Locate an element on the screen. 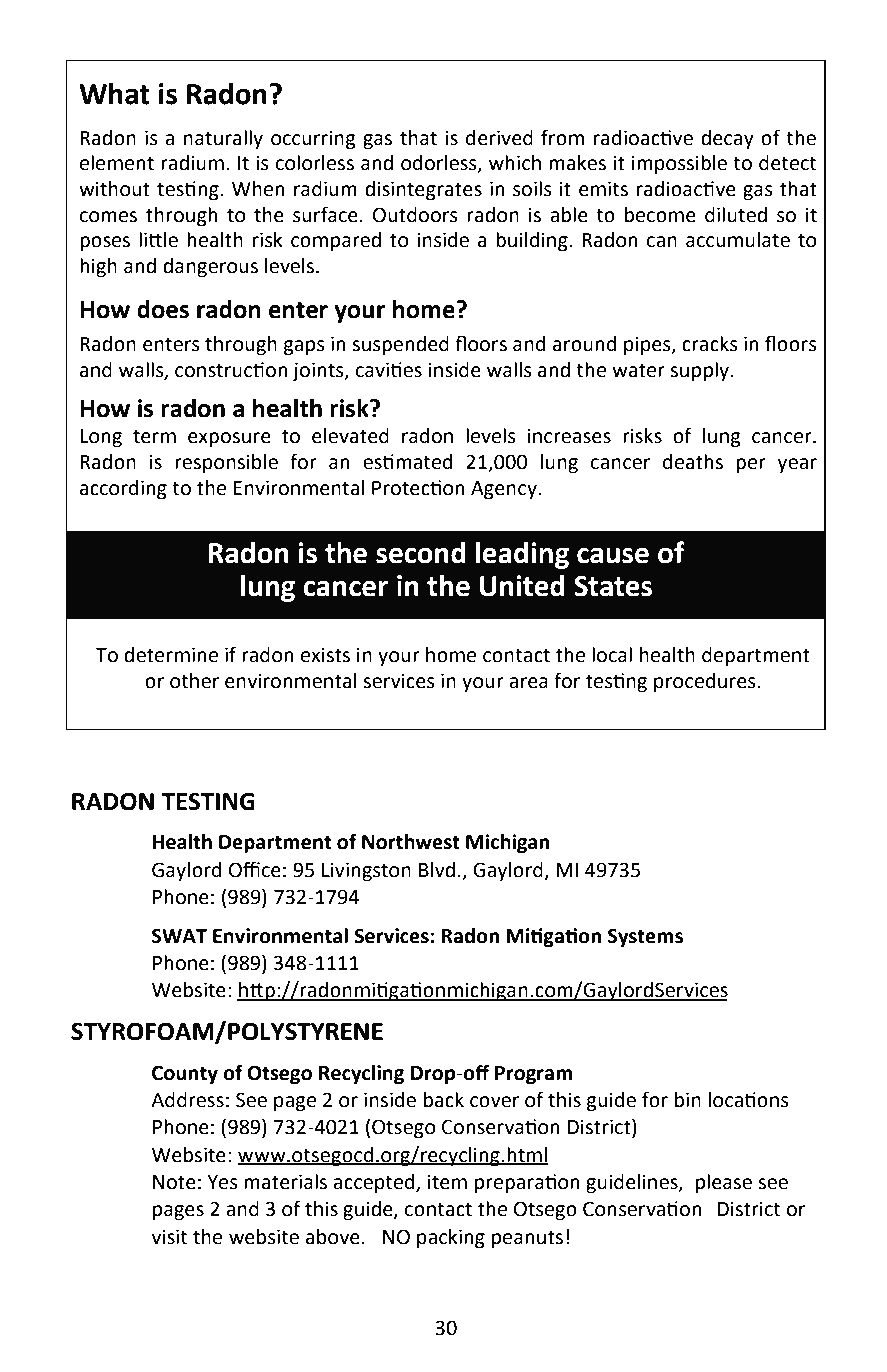 The image size is (887, 1372). procedures is located at coordinates (706, 682).
